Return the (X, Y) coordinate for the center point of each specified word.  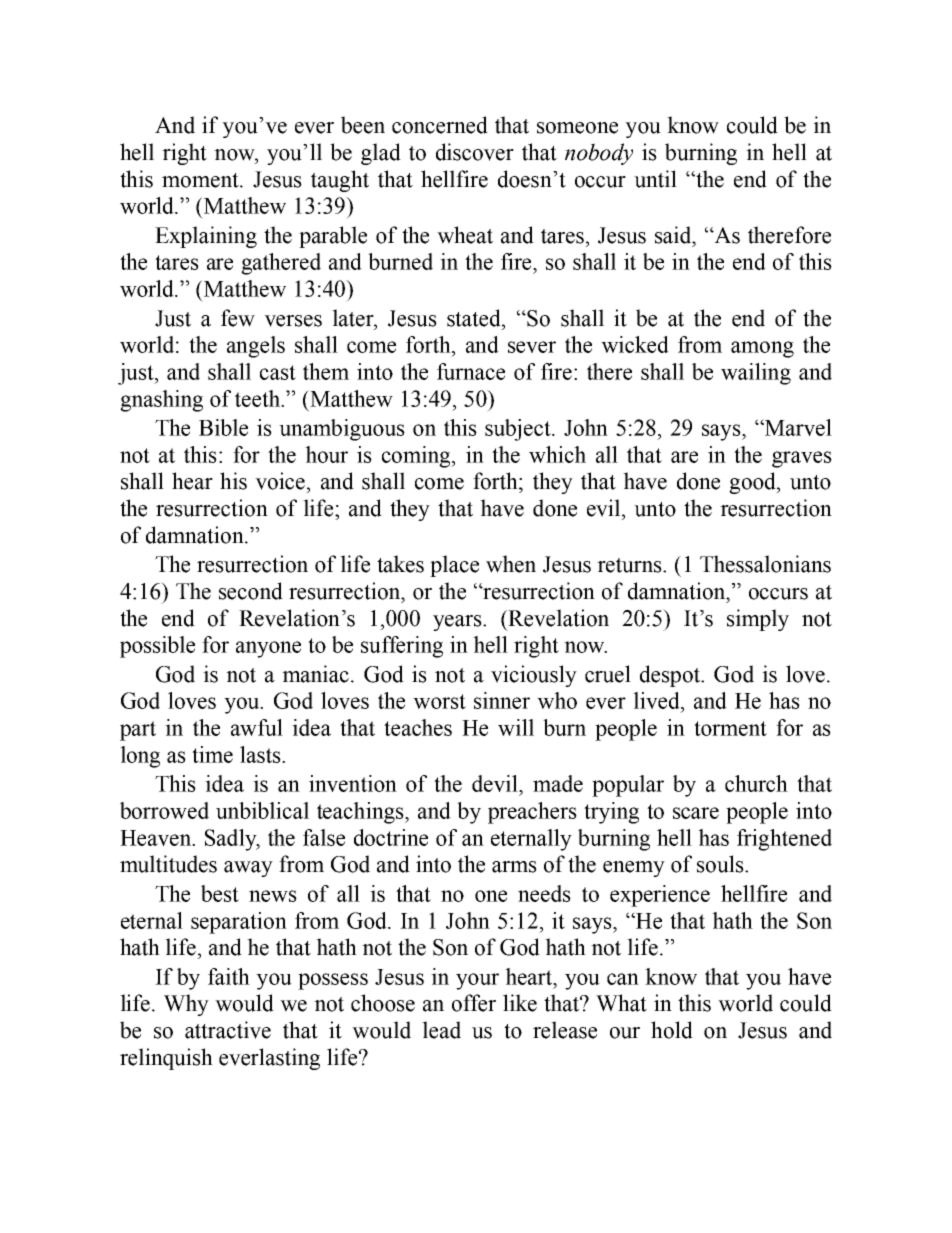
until (655, 179)
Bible (223, 427)
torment (730, 728)
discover (475, 152)
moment (201, 180)
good (753, 483)
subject (519, 430)
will (516, 727)
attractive (228, 1030)
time (212, 754)
